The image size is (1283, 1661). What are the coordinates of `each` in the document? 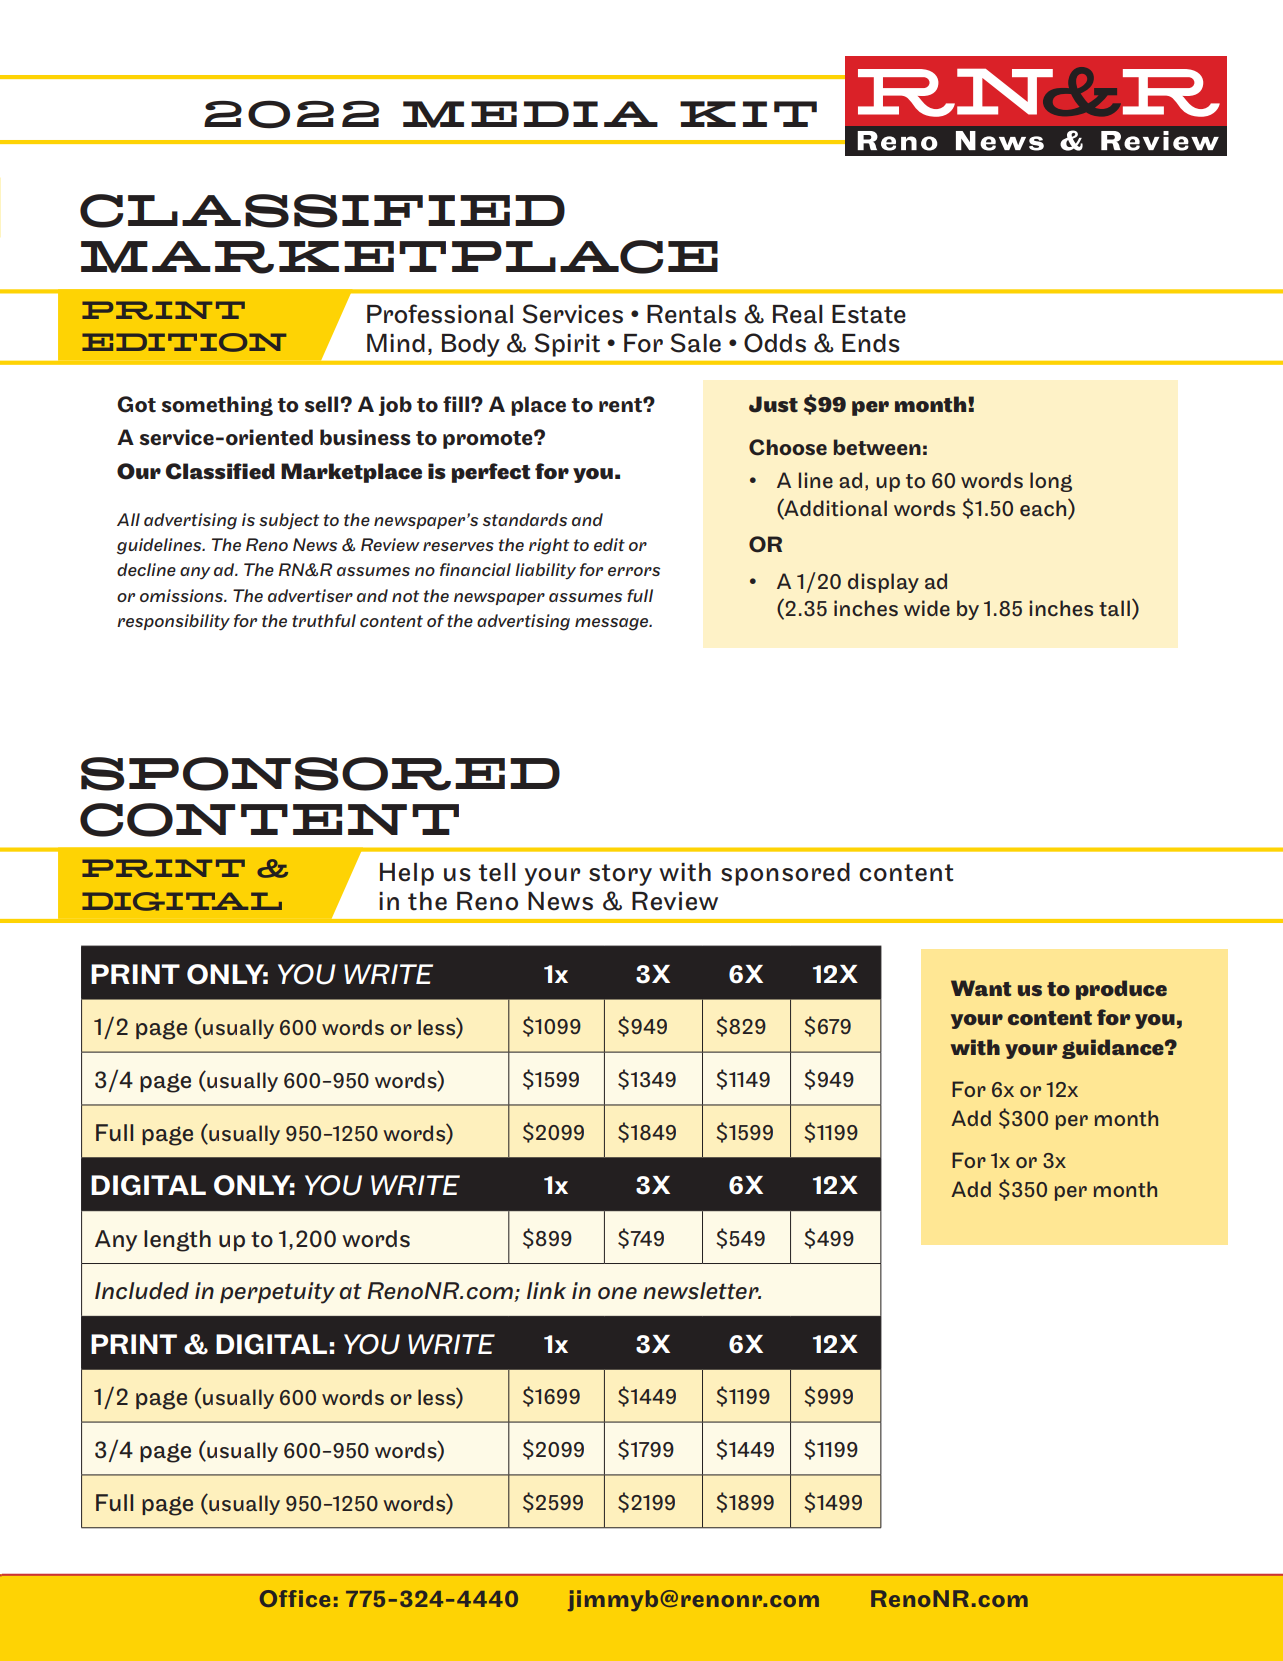 It's located at (1044, 507).
